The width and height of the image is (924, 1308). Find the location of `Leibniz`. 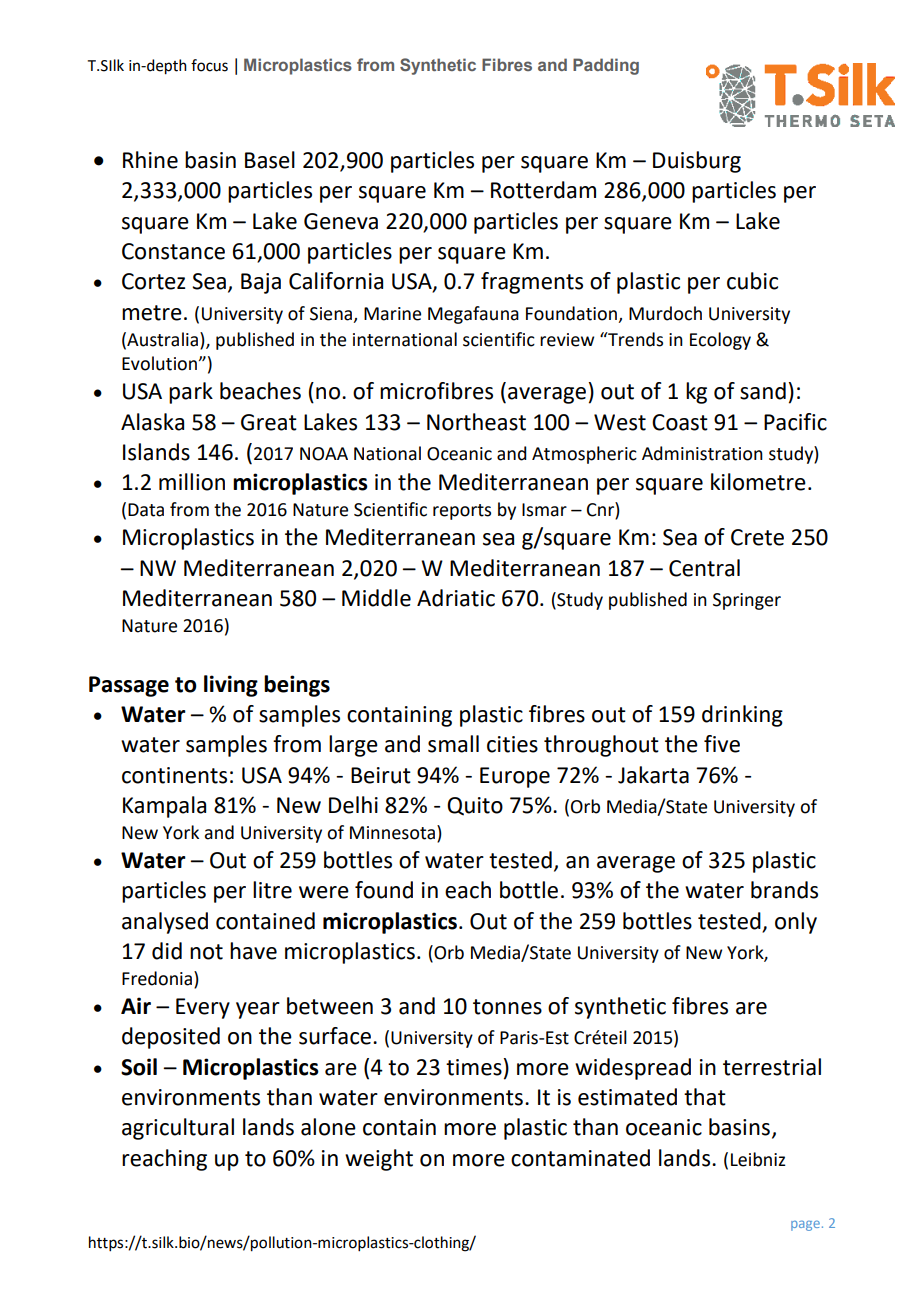

Leibniz is located at coordinates (758, 1159).
